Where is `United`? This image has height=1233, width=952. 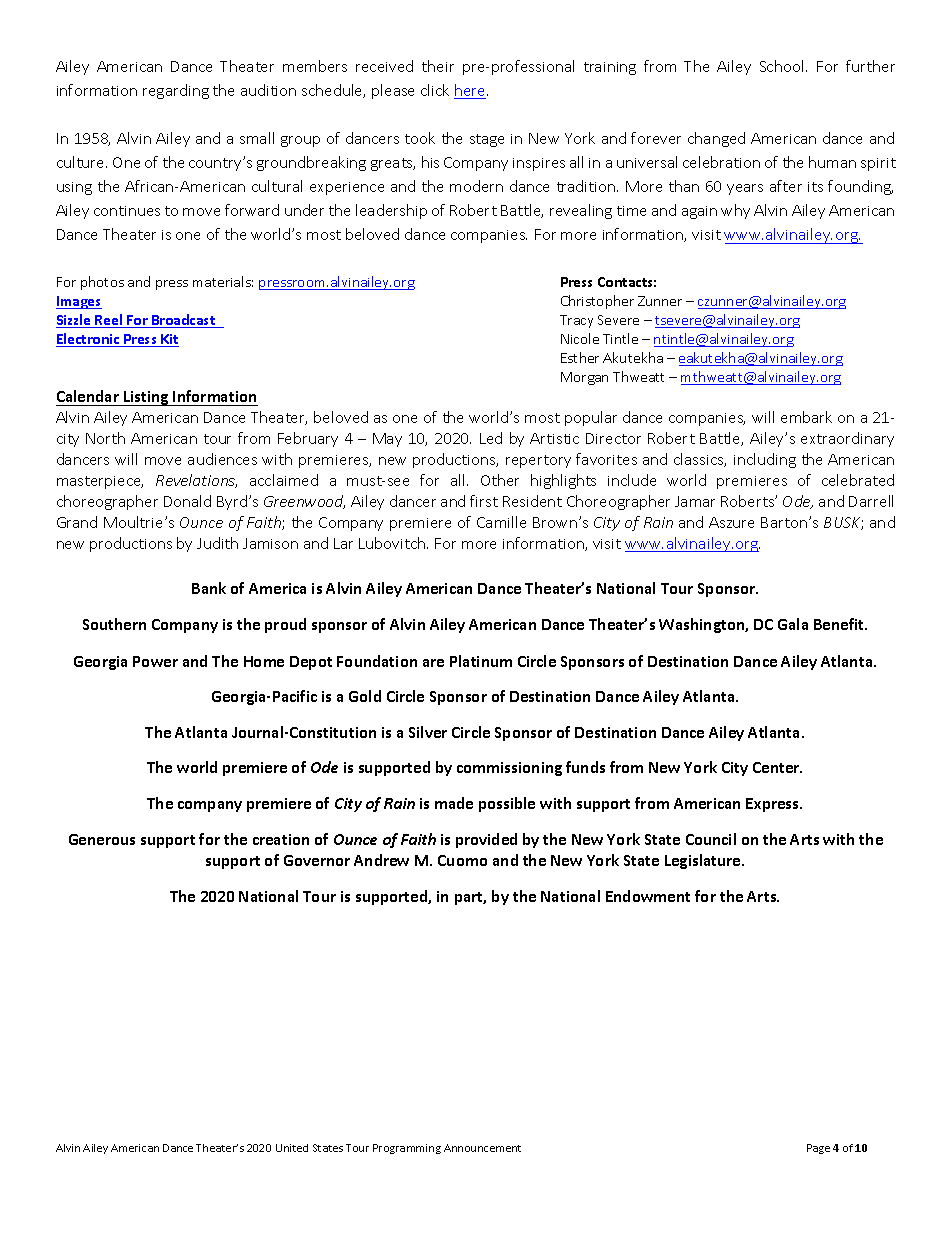
United is located at coordinates (292, 1148).
